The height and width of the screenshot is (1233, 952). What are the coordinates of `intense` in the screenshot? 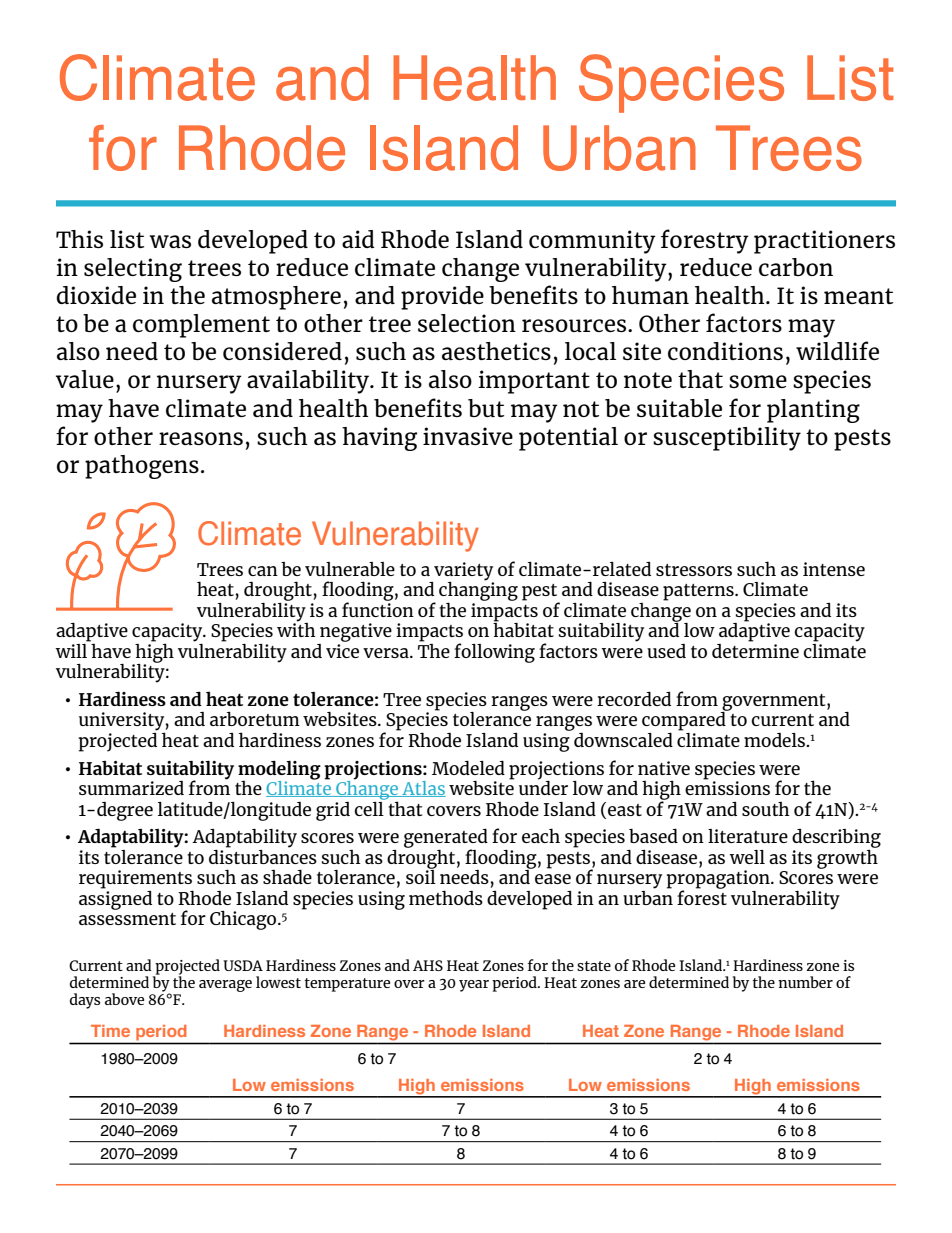 It's located at (834, 569).
